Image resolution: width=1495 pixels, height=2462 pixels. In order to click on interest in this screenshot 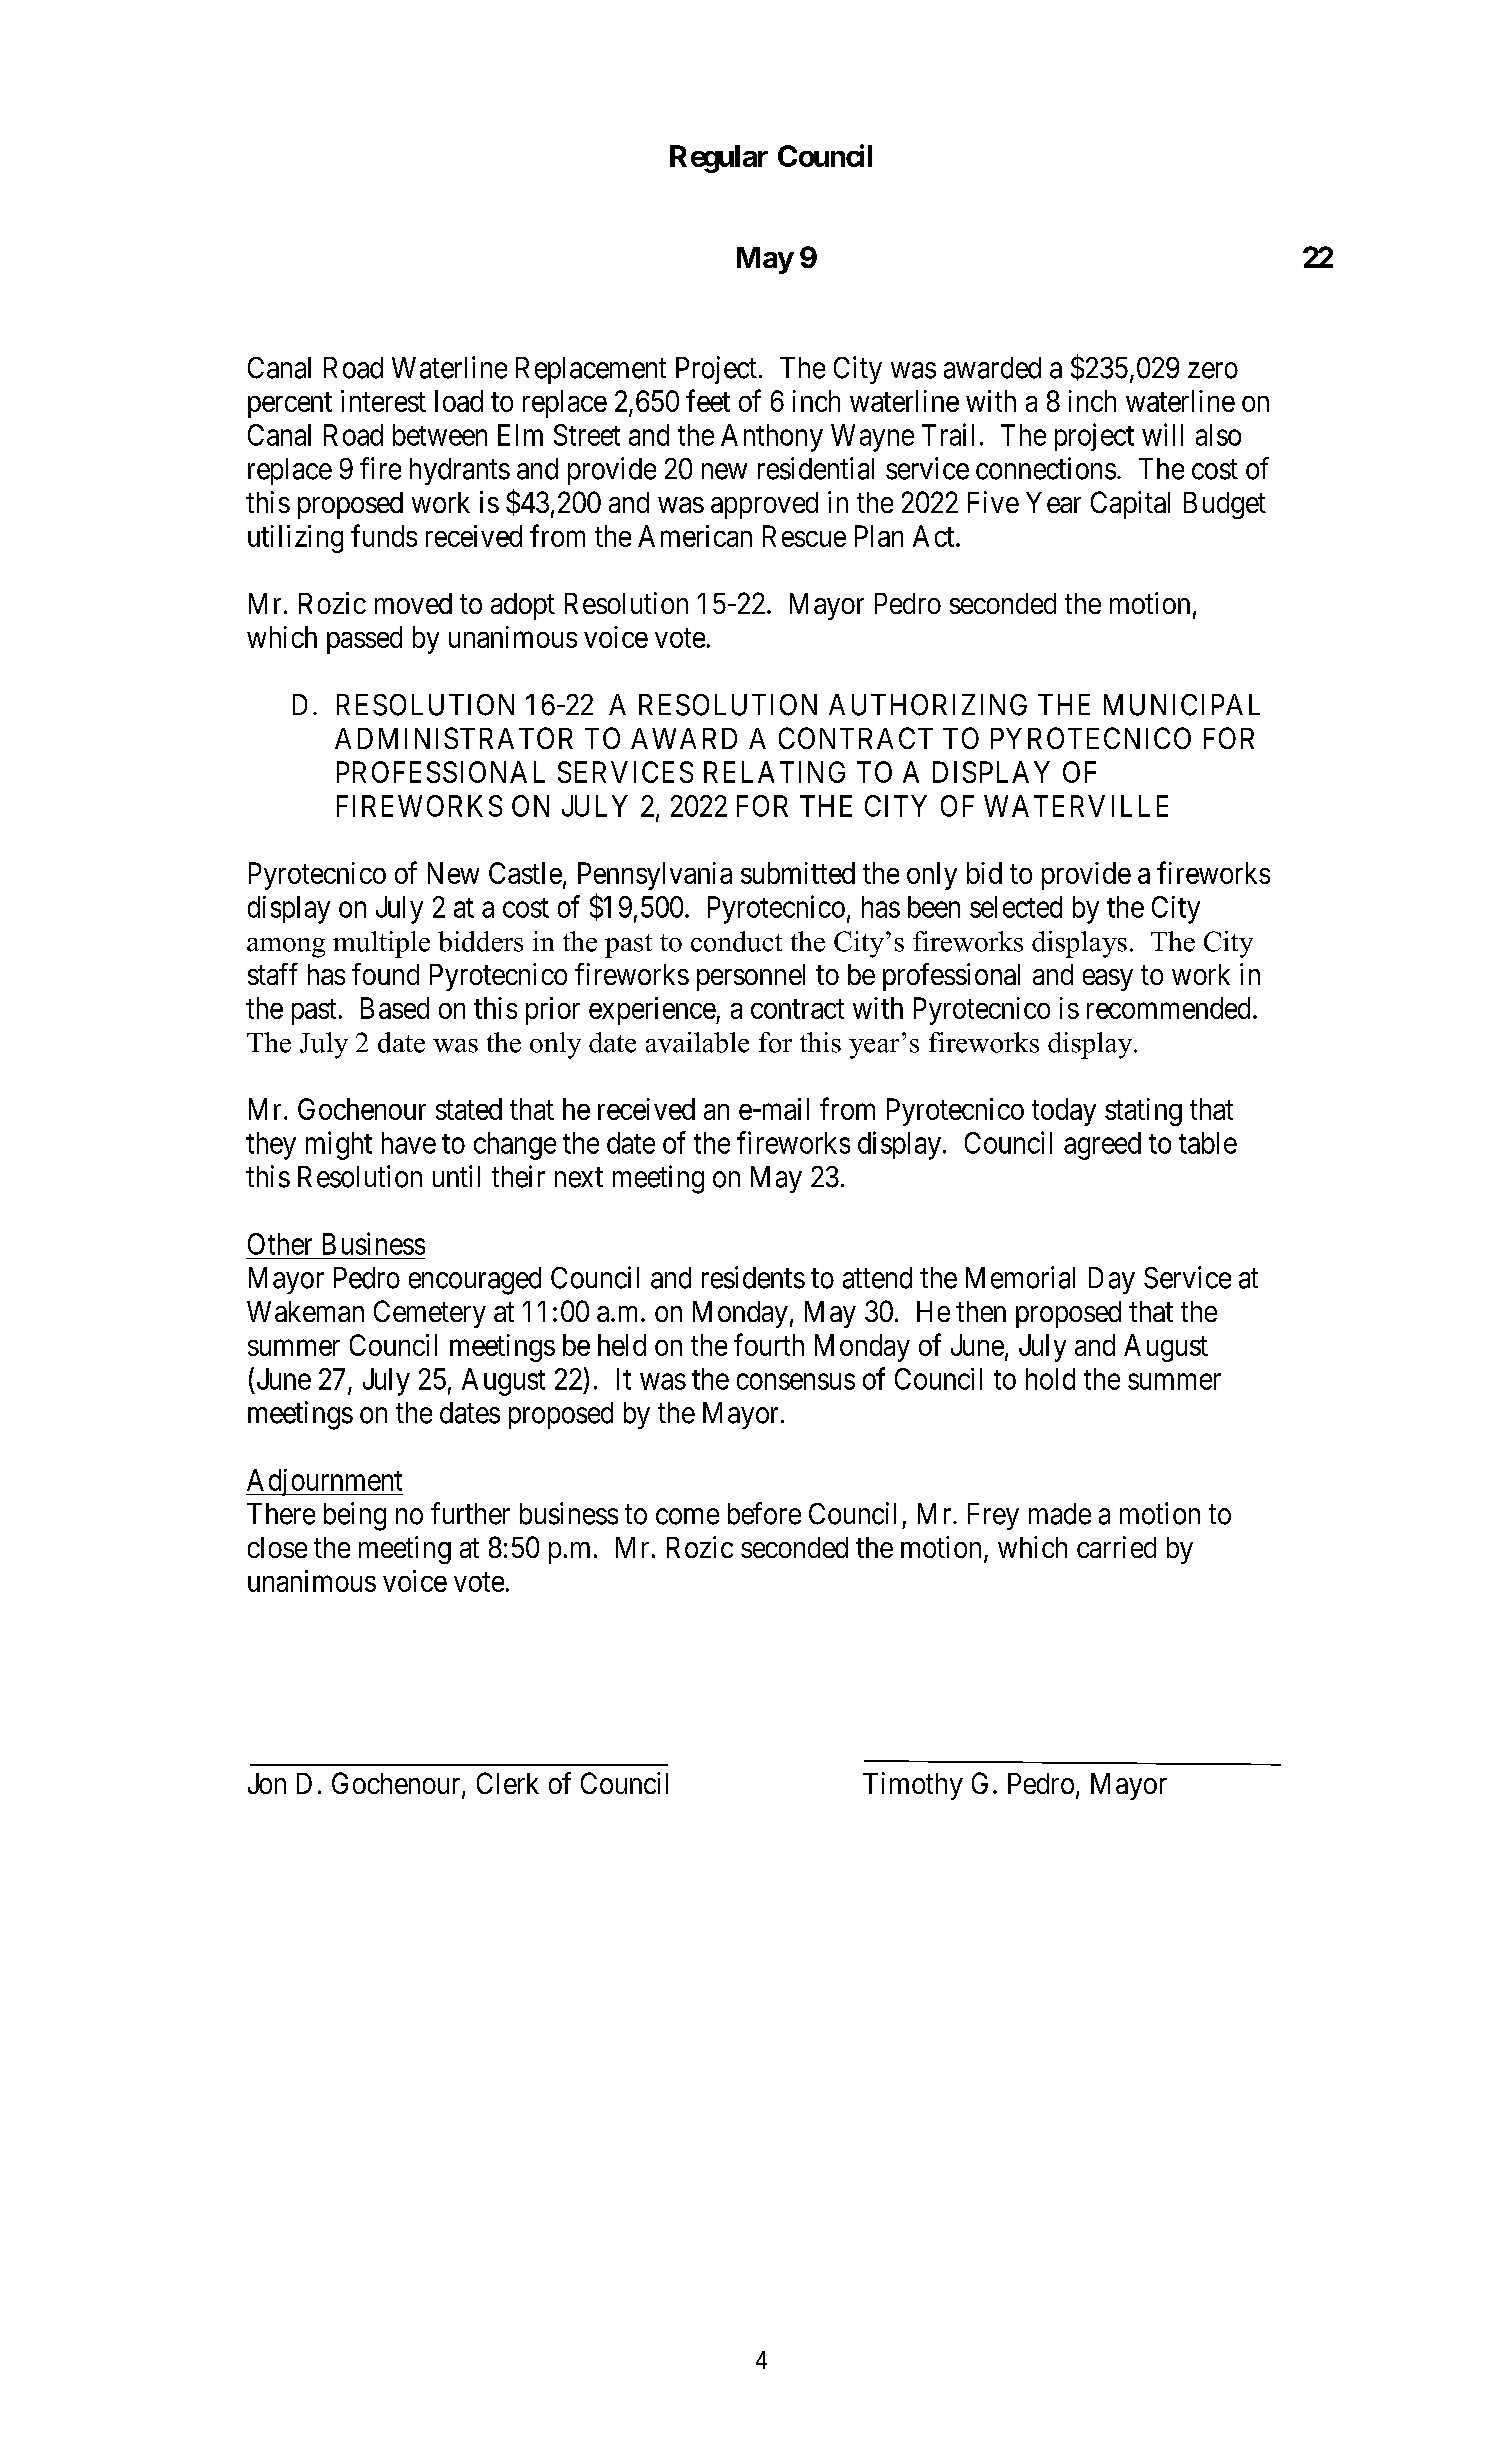, I will do `click(383, 401)`.
